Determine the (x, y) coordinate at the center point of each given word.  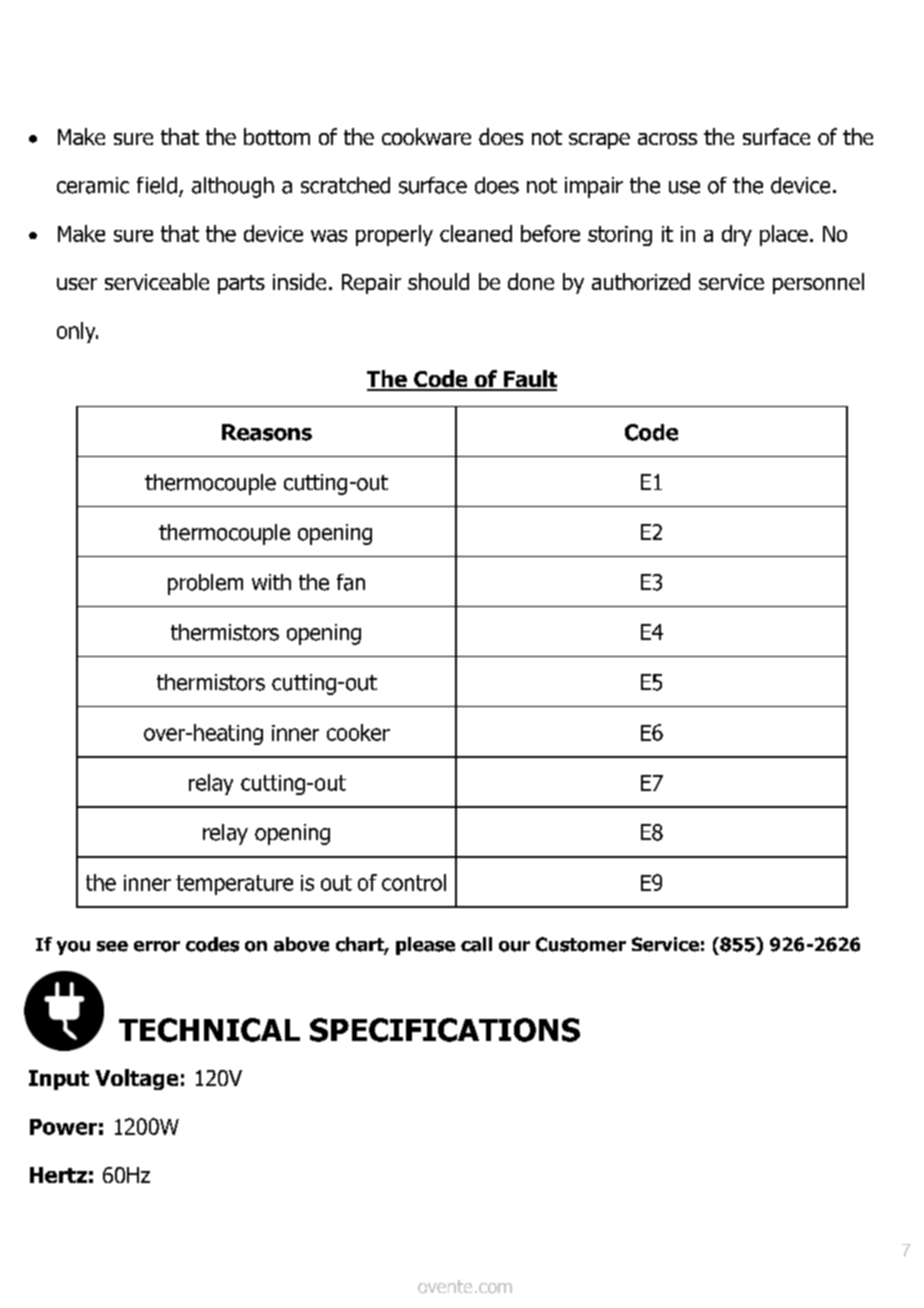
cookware (426, 136)
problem (205, 584)
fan (351, 582)
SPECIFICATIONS (445, 1030)
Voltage (136, 1079)
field (157, 185)
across (667, 139)
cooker (358, 732)
